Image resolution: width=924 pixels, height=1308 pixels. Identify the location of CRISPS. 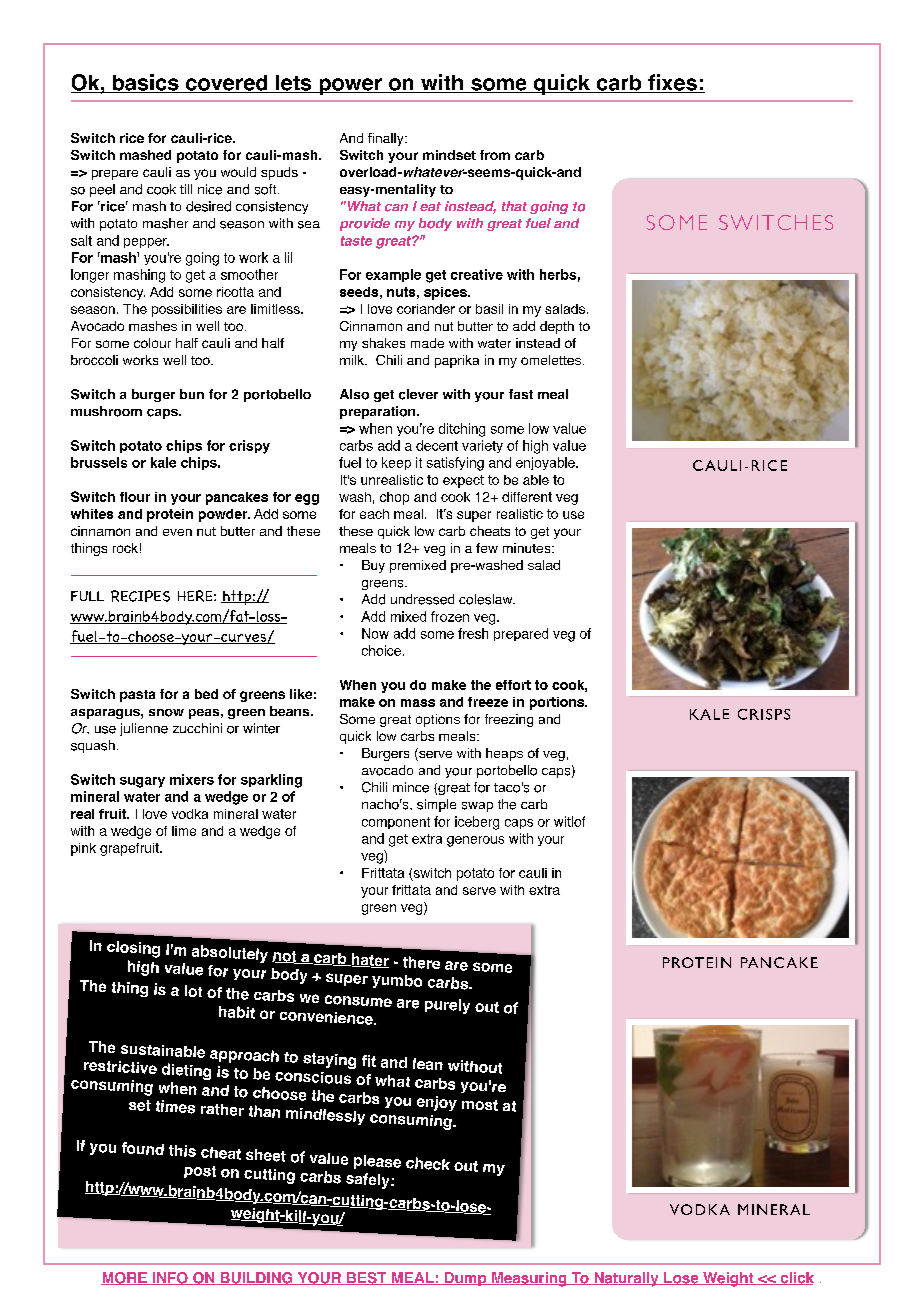
(764, 714).
